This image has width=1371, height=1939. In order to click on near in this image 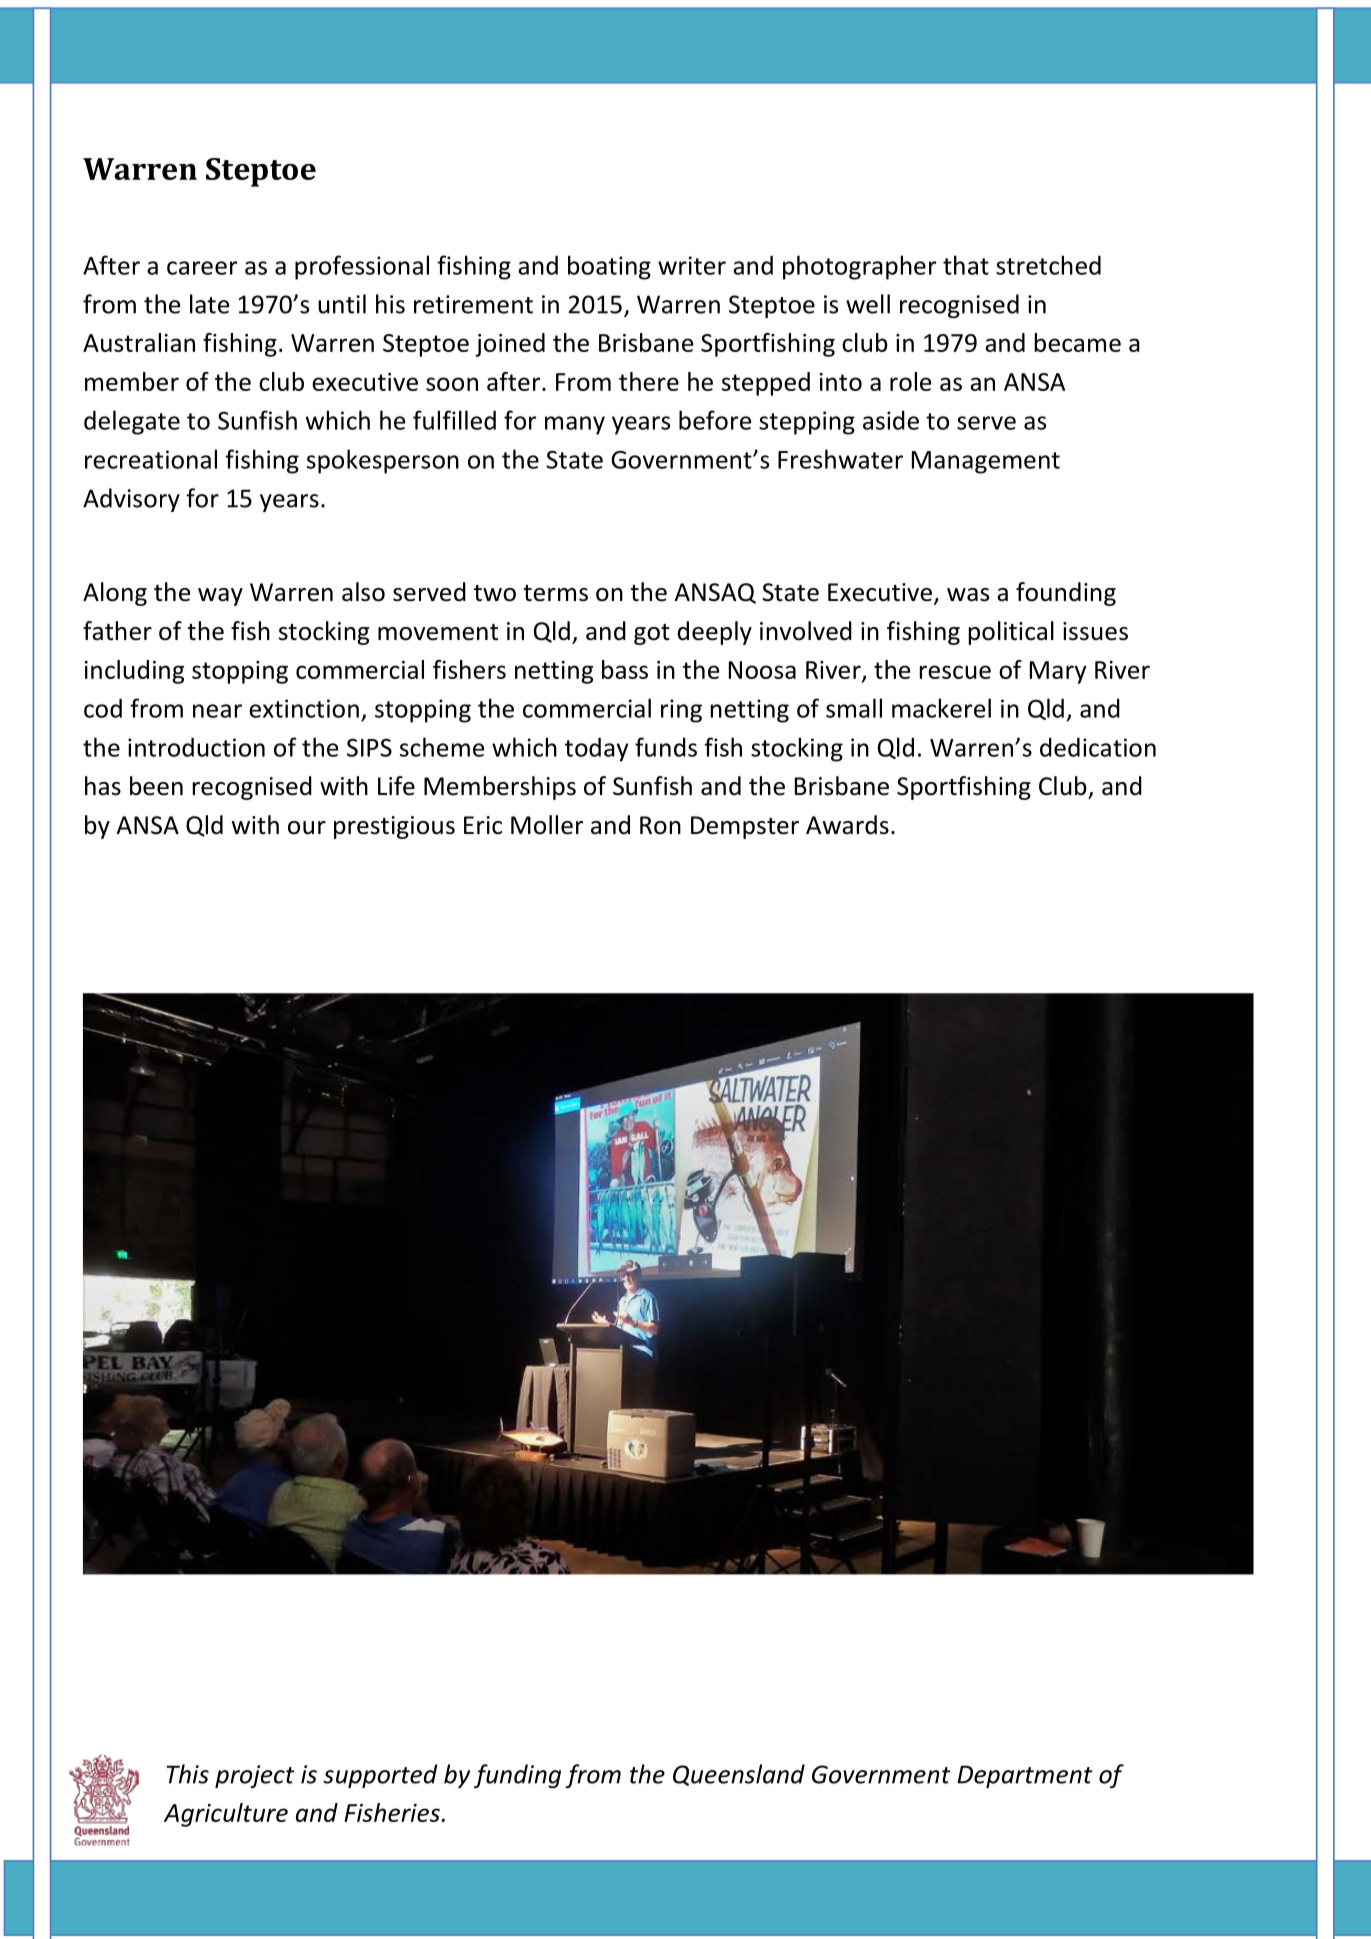, I will do `click(217, 711)`.
